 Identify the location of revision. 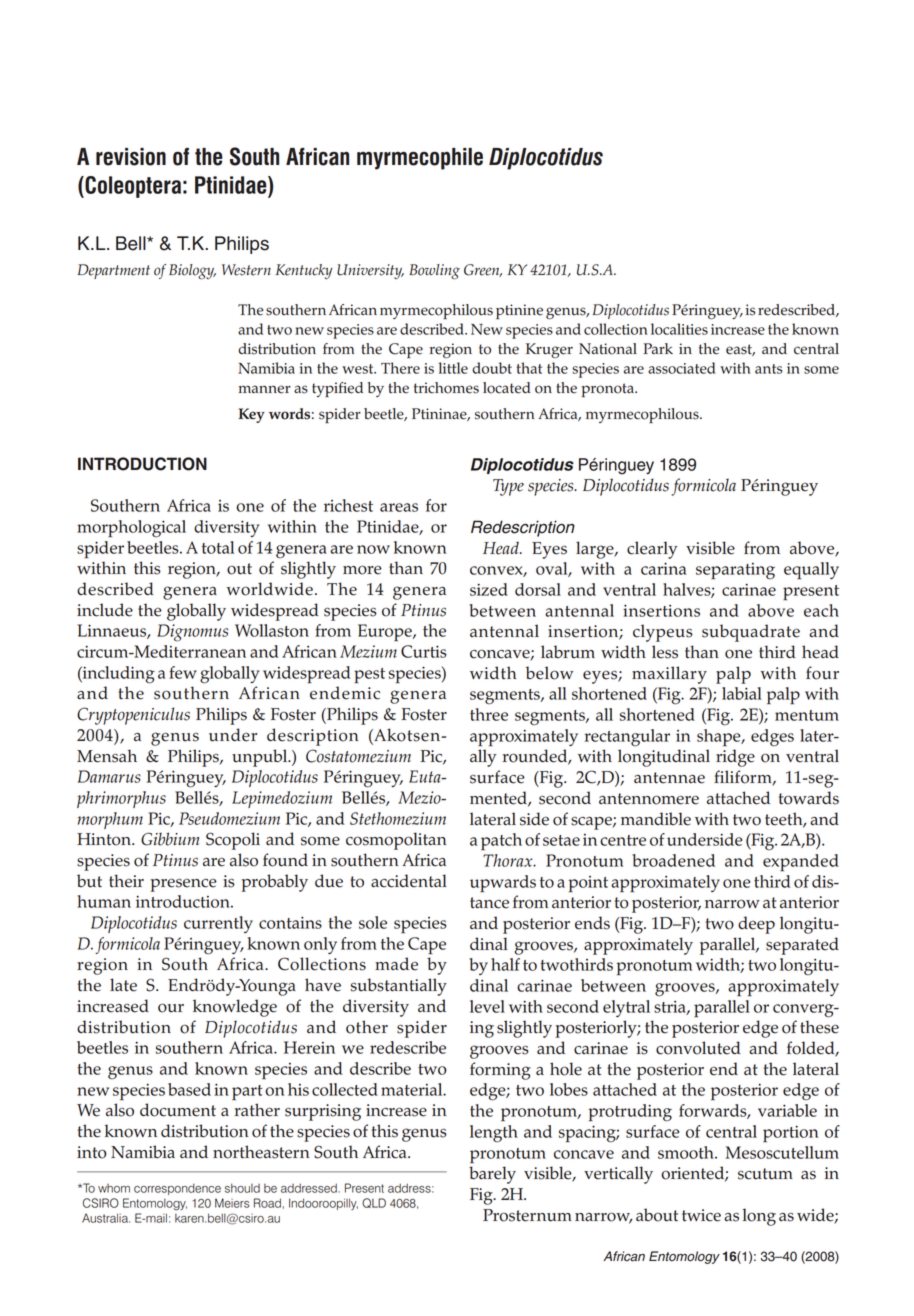
(131, 157).
